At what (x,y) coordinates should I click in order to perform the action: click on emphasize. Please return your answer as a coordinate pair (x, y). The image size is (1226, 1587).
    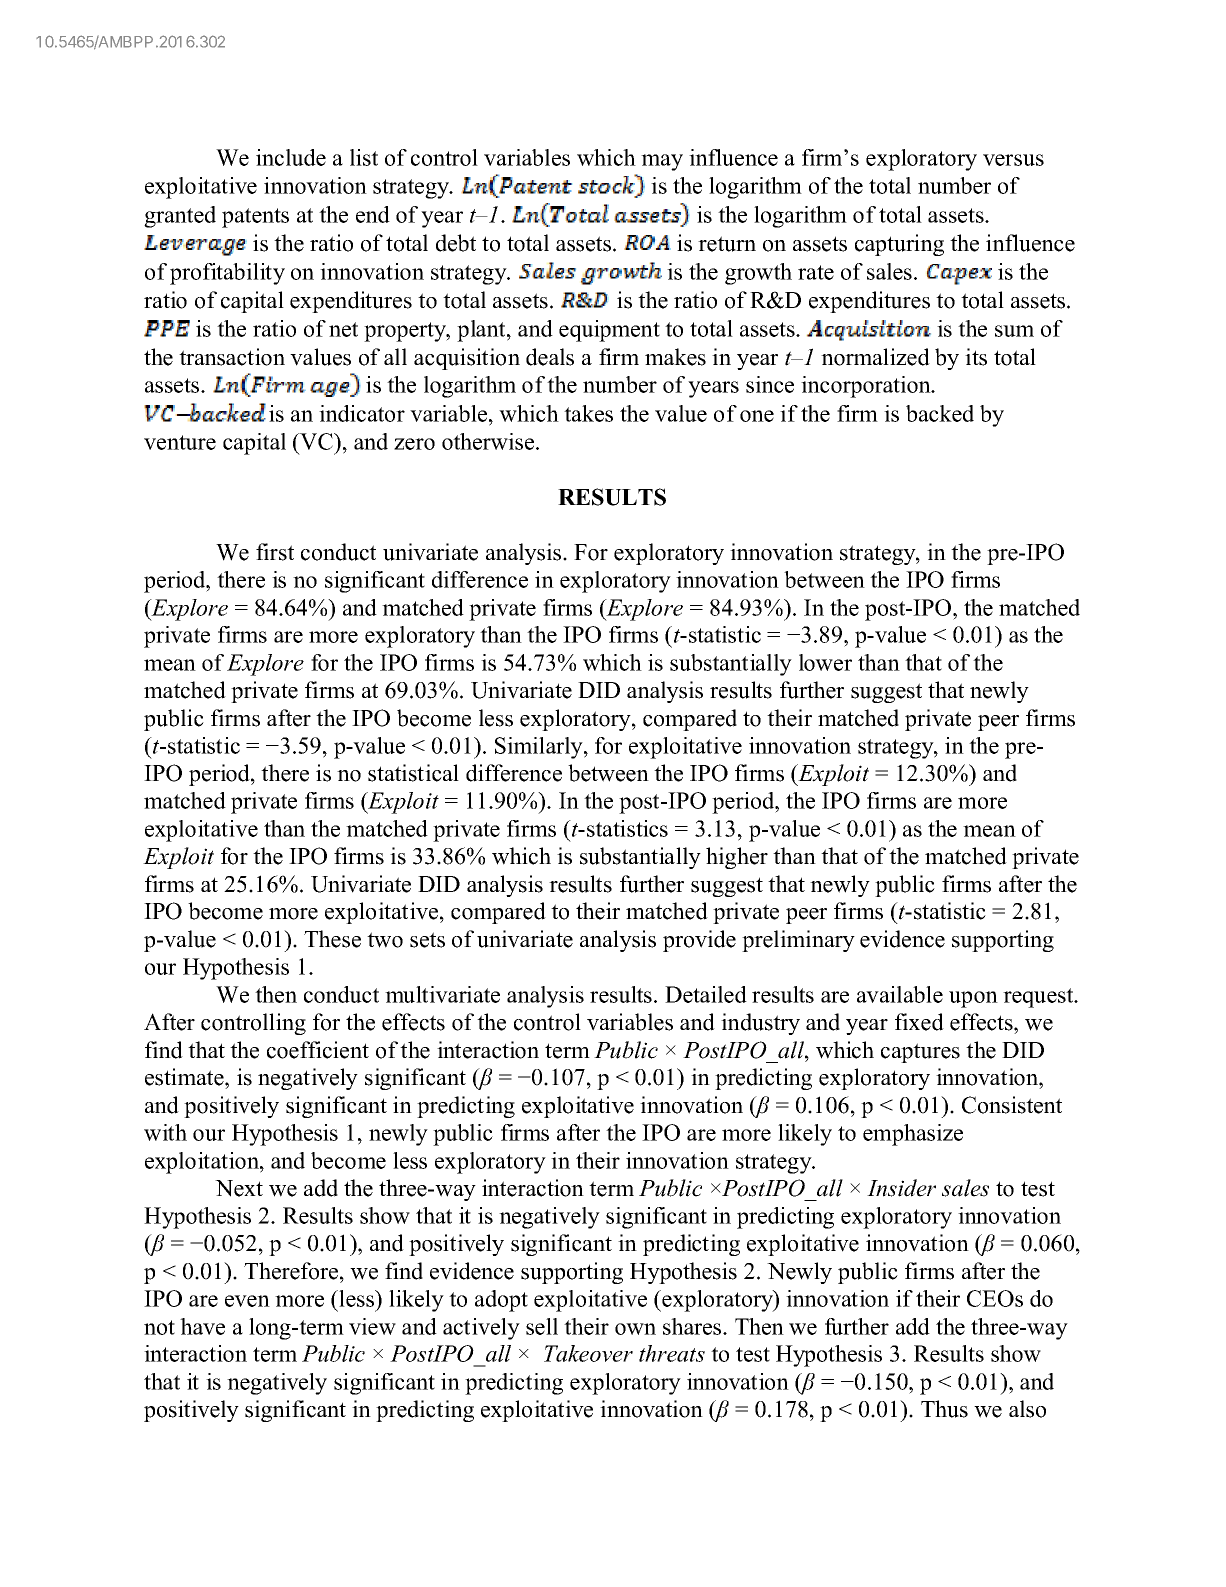
    Looking at the image, I should click on (913, 1135).
